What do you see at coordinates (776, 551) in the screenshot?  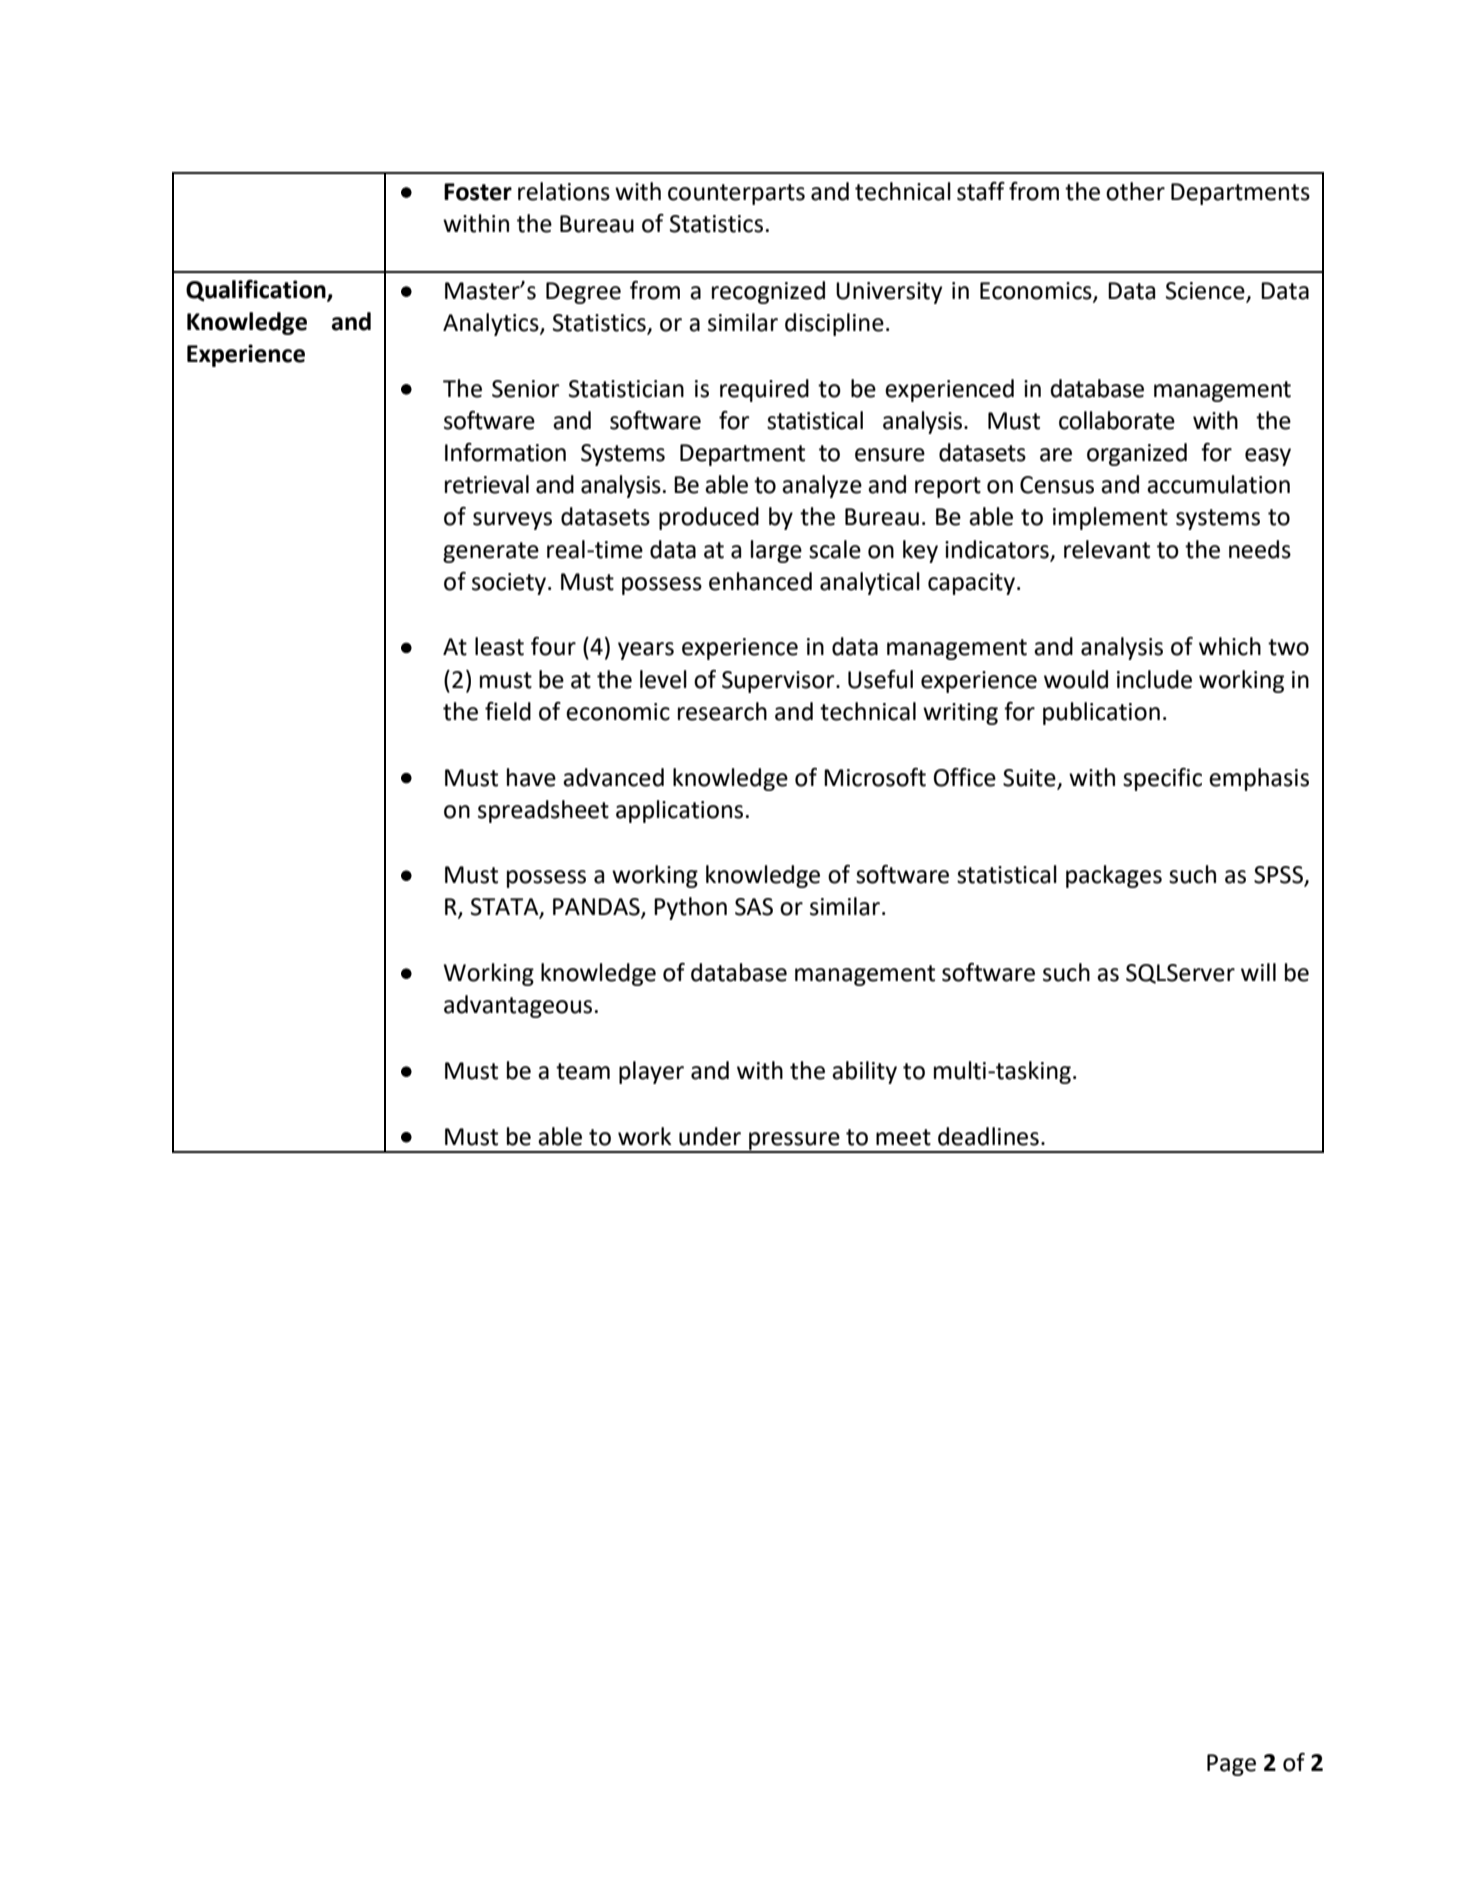 I see `large` at bounding box center [776, 551].
